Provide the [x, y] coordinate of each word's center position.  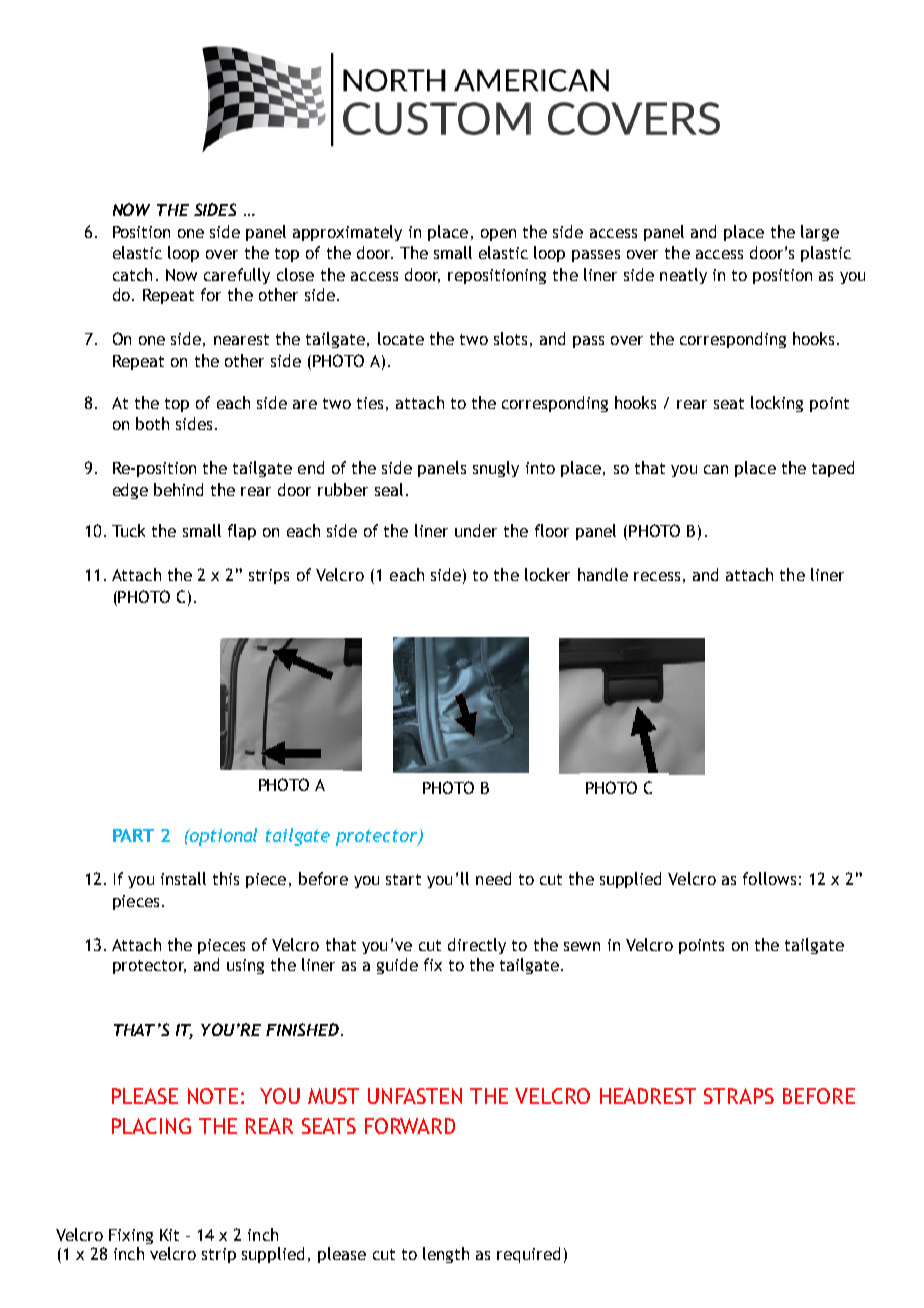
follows [769, 878]
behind [178, 489]
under [476, 530]
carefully [237, 276]
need [493, 878]
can [716, 469]
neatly [683, 276]
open [498, 235]
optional [222, 837]
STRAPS [739, 1096]
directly [477, 946]
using [245, 966]
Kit [169, 1235]
